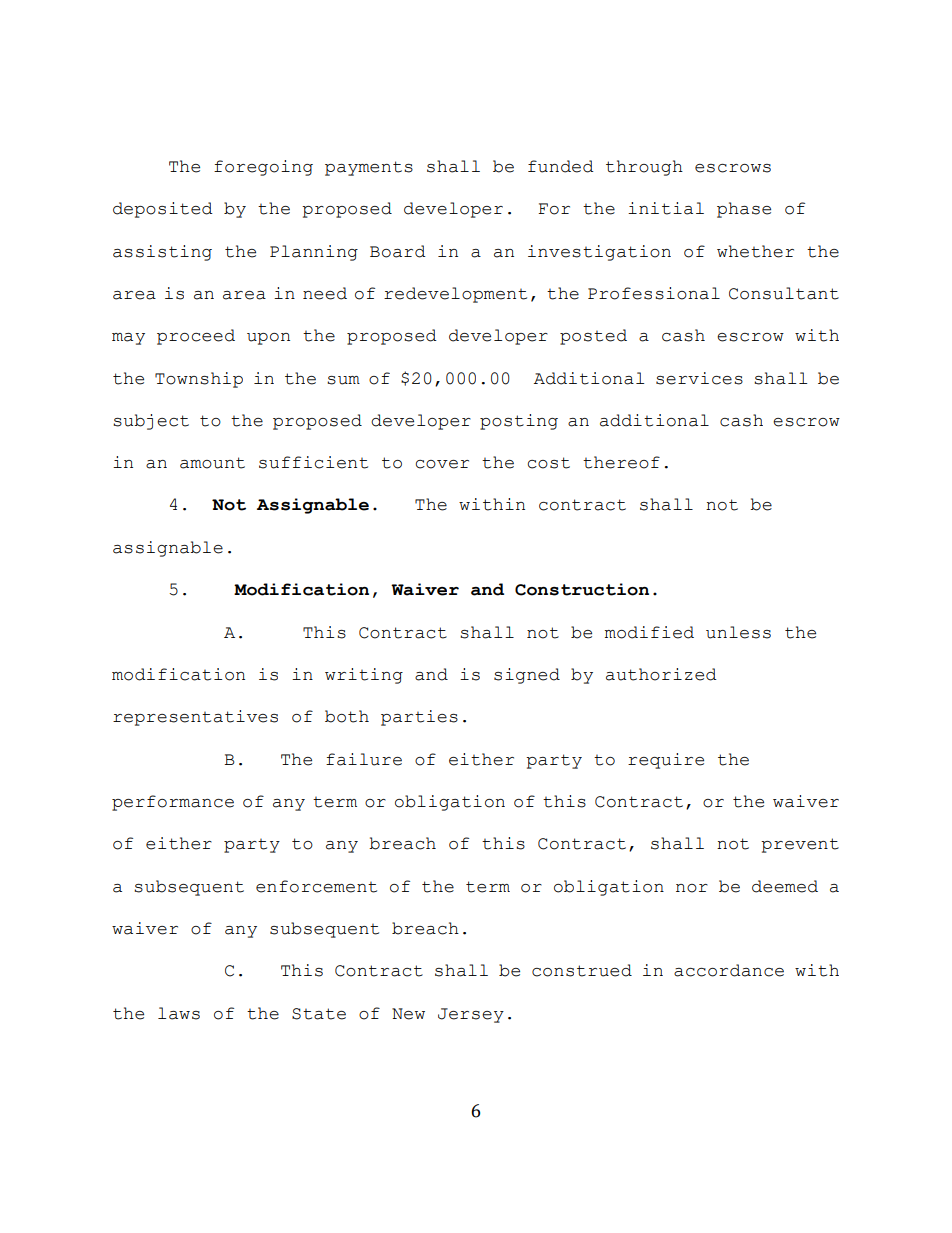 The image size is (952, 1233). I want to click on Township, so click(199, 380).
